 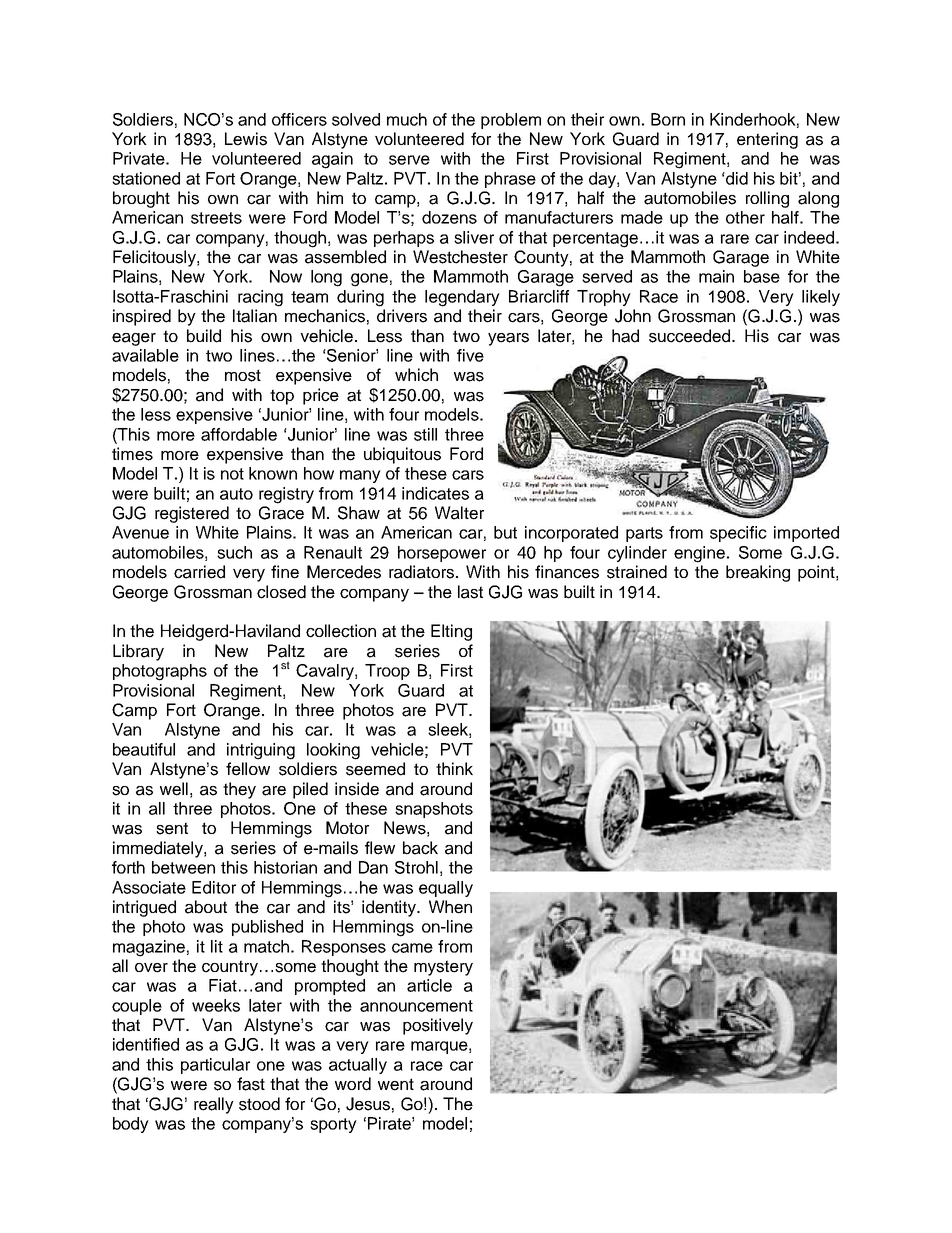 What do you see at coordinates (239, 790) in the screenshot?
I see `they` at bounding box center [239, 790].
